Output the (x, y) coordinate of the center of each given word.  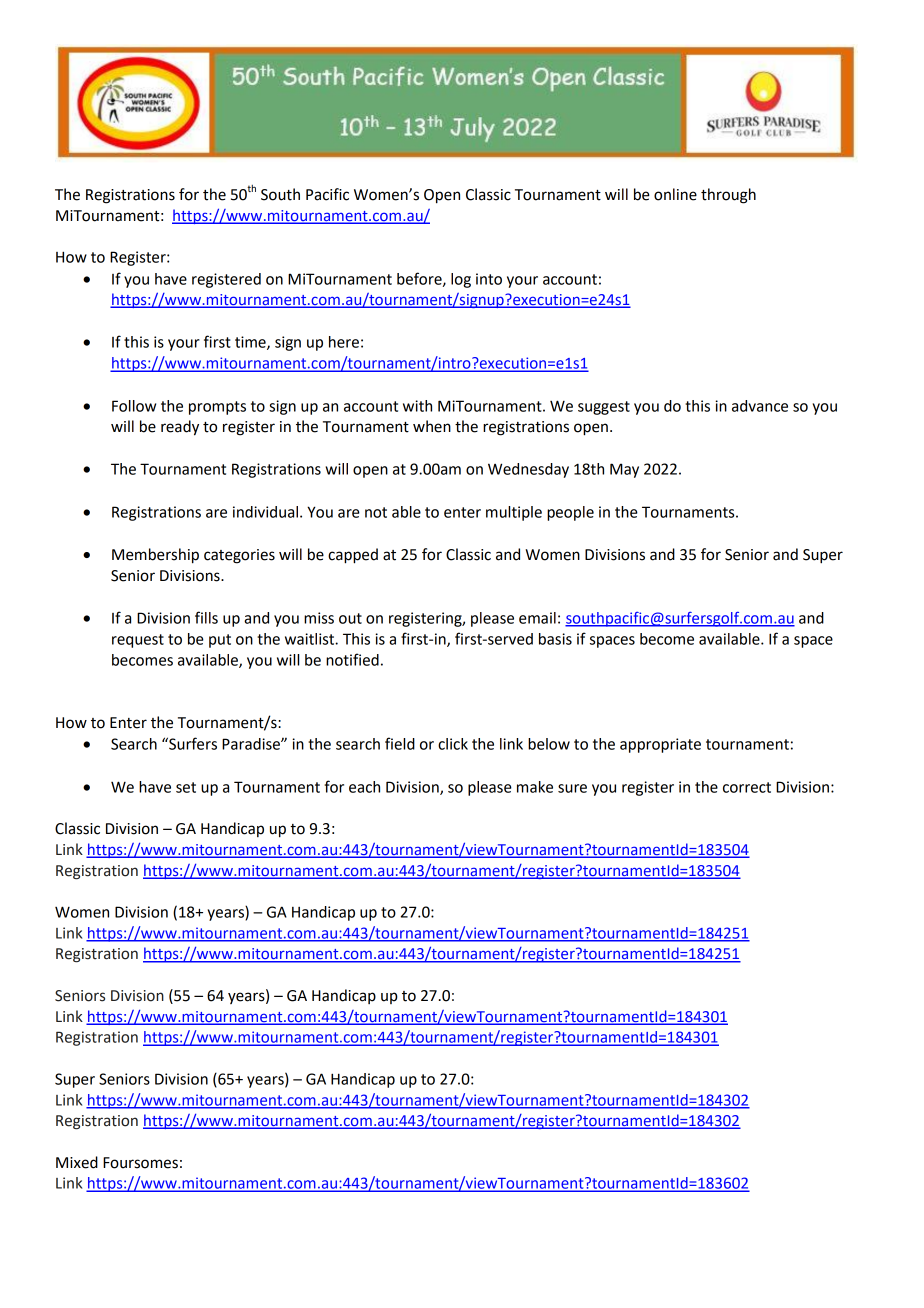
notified (352, 659)
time (251, 343)
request (138, 641)
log (461, 280)
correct (747, 787)
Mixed (77, 1162)
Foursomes (140, 1163)
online (675, 194)
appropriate (660, 745)
